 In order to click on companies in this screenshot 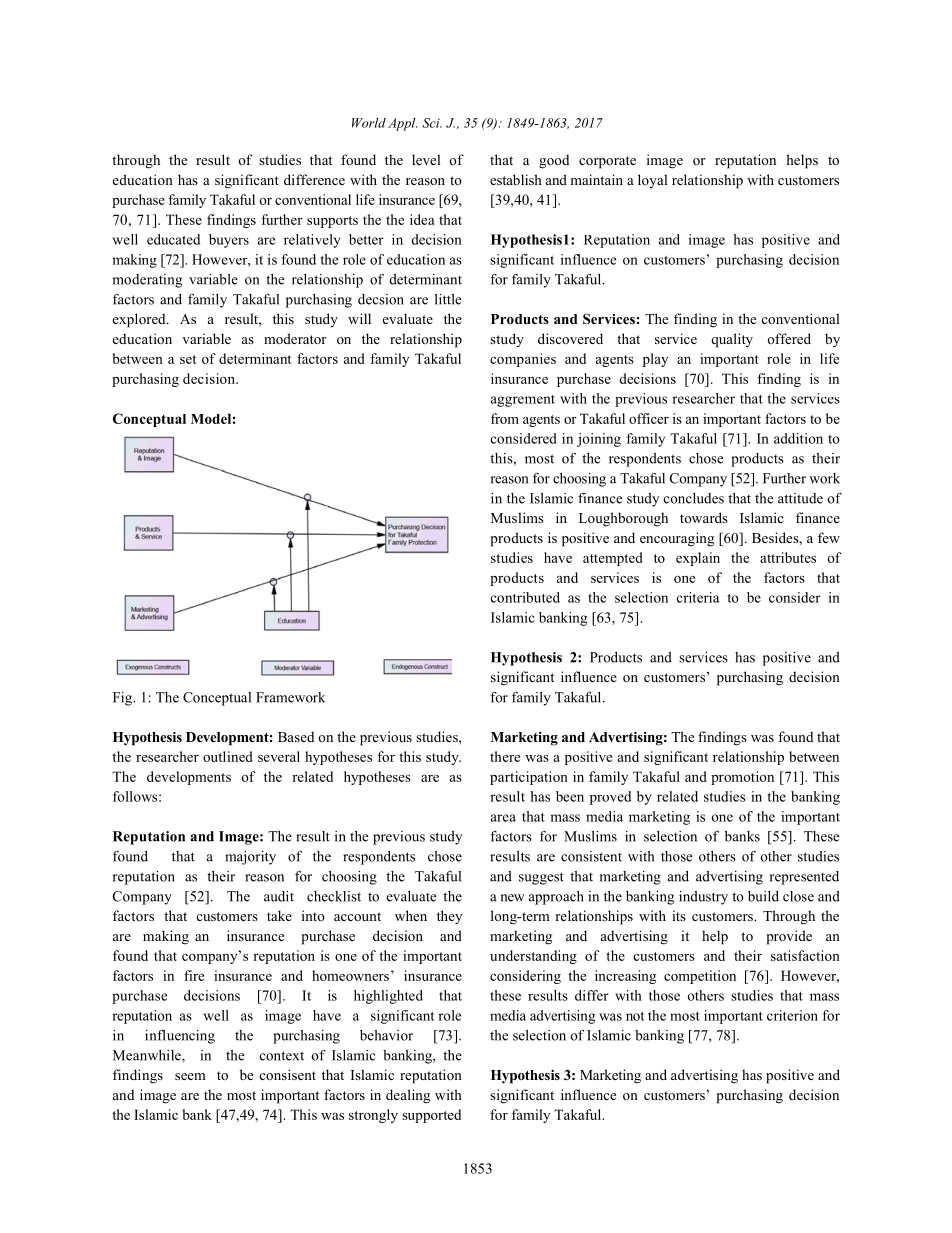, I will do `click(523, 360)`.
